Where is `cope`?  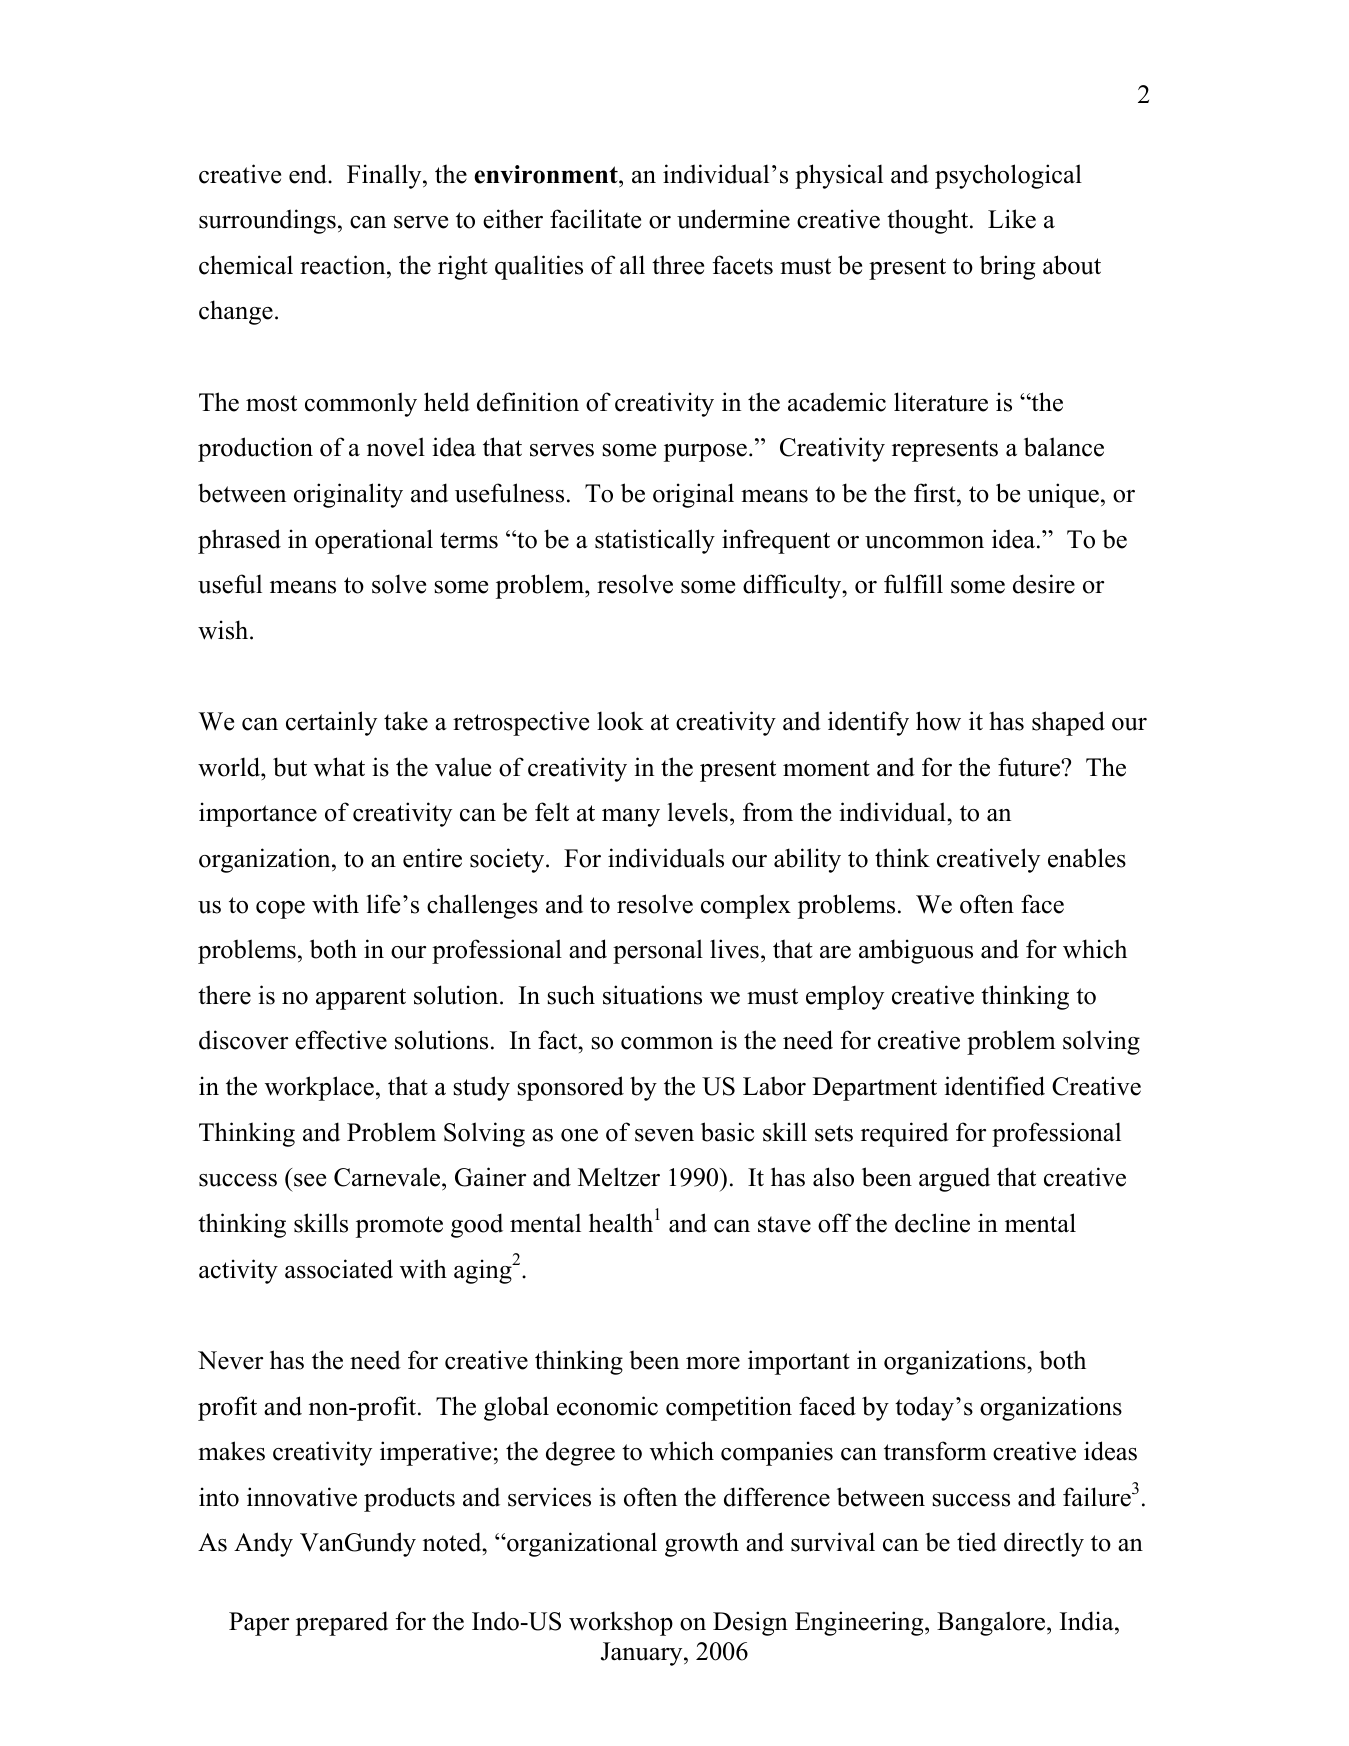
cope is located at coordinates (280, 910).
